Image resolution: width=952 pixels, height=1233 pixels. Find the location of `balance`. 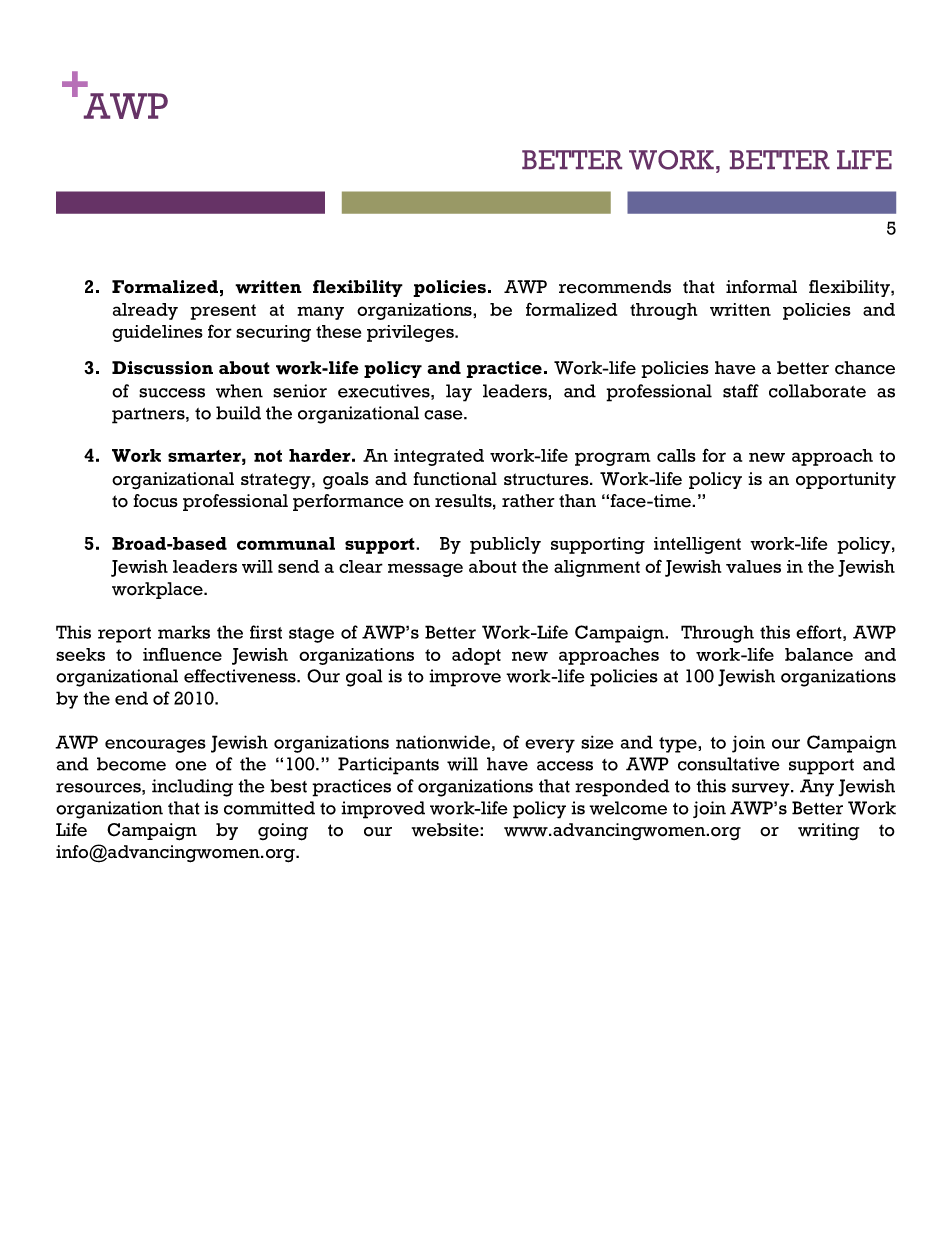

balance is located at coordinates (819, 654).
